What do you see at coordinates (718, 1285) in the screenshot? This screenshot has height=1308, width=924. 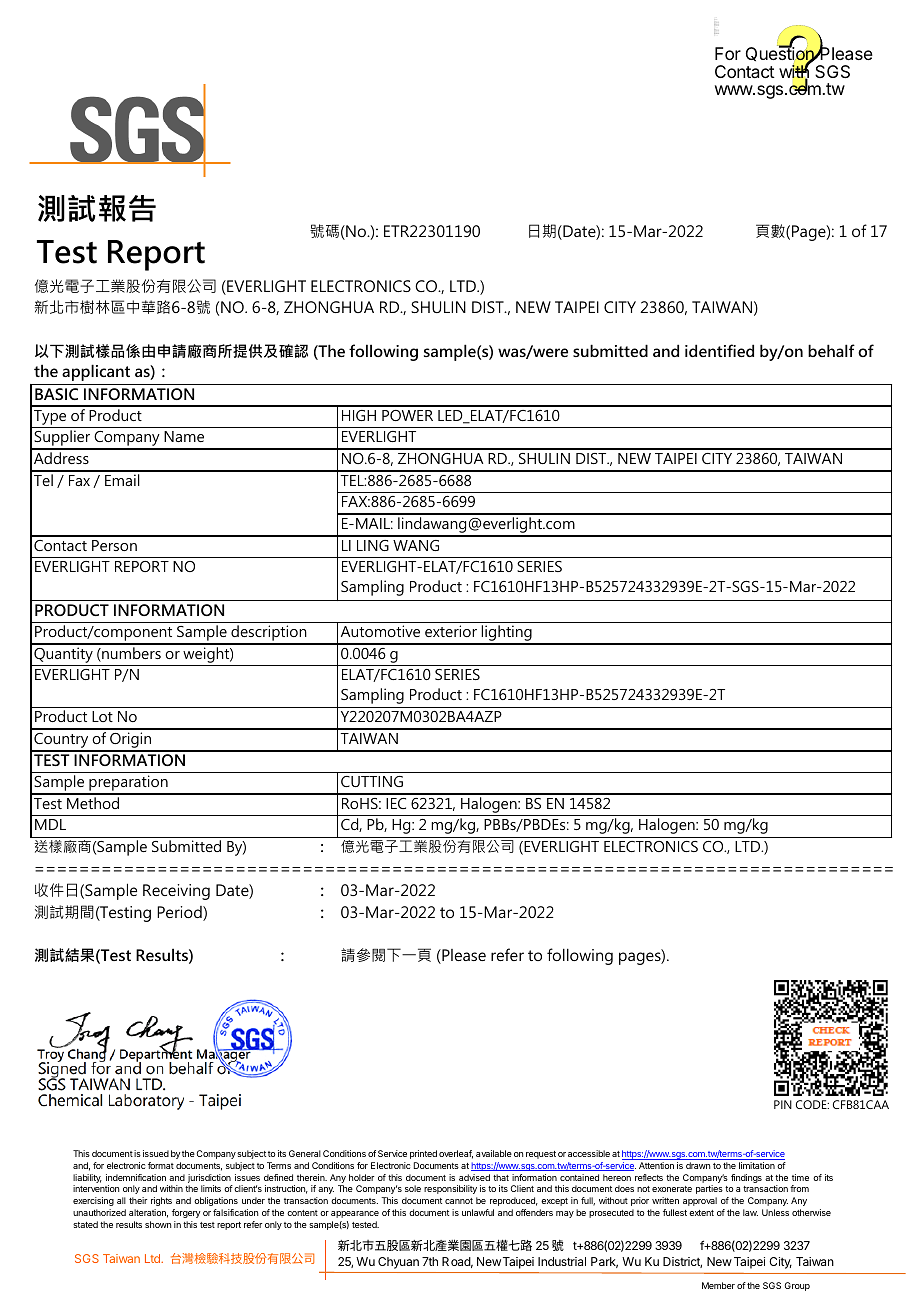 I see `Member` at bounding box center [718, 1285].
